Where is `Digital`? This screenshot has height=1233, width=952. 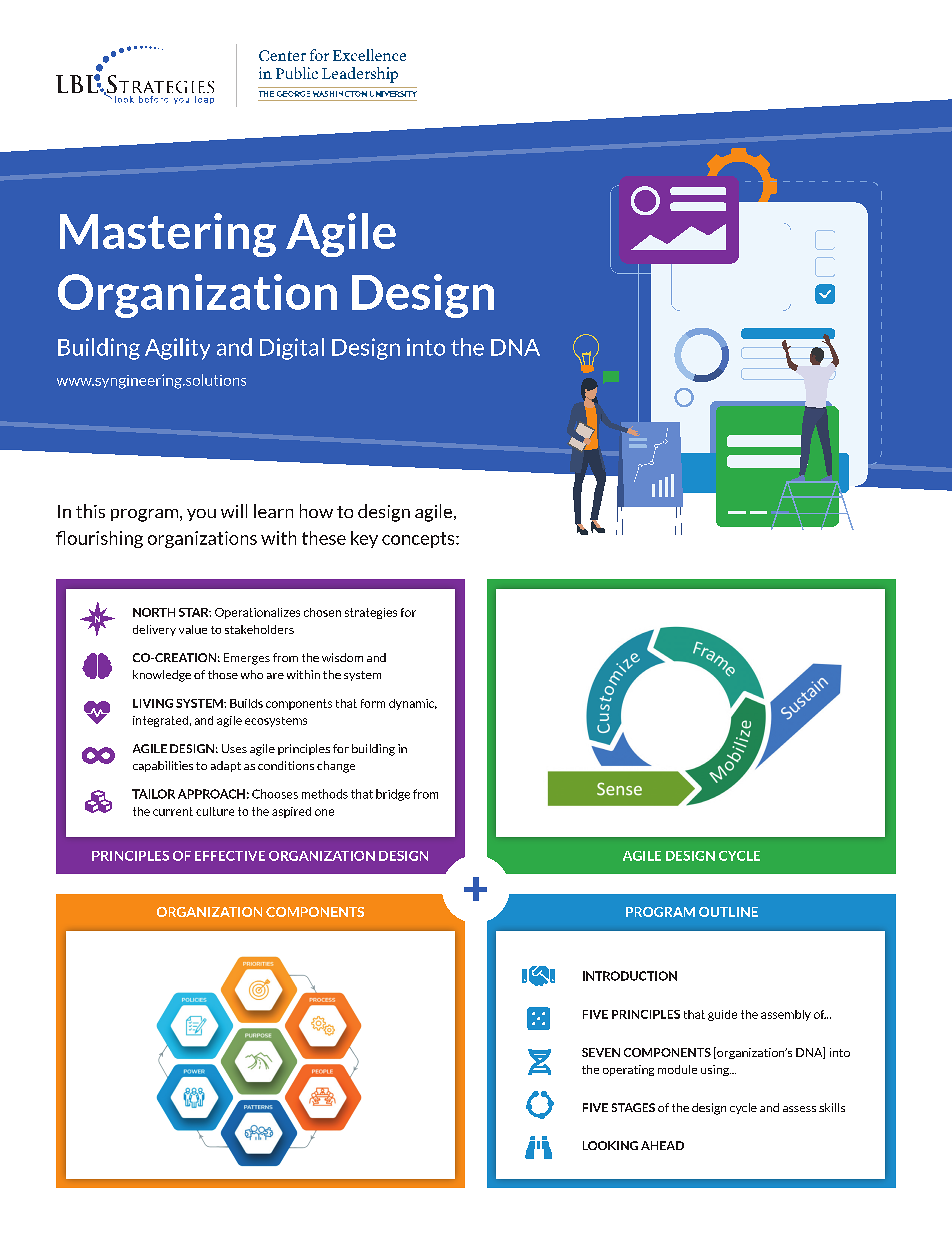
Digital is located at coordinates (292, 349).
